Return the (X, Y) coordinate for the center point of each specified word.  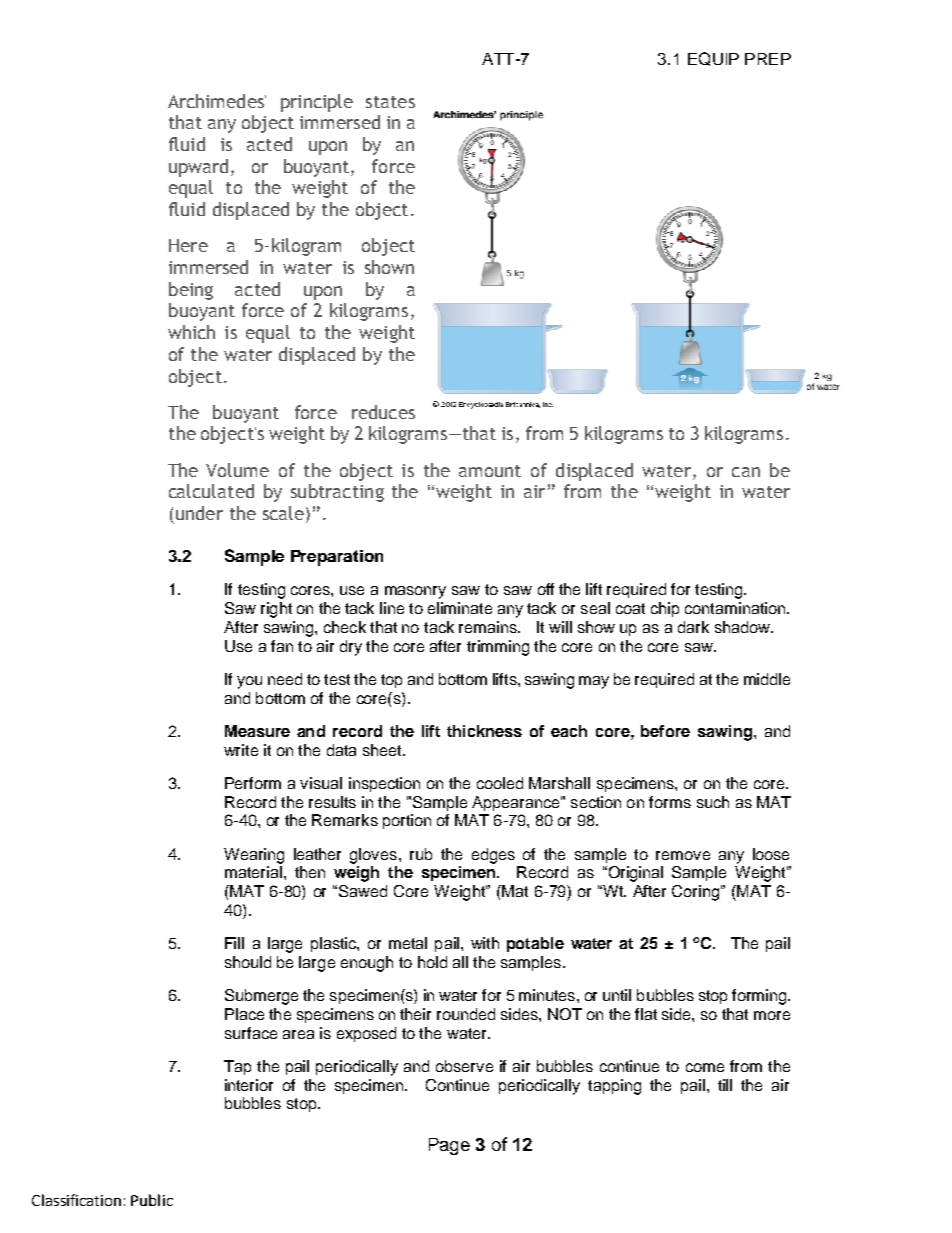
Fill (234, 943)
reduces (383, 412)
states (390, 102)
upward (198, 168)
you (249, 682)
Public (152, 1200)
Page (449, 1146)
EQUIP (713, 59)
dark (693, 627)
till (725, 1085)
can (746, 472)
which (191, 332)
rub (421, 854)
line (392, 608)
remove (683, 855)
